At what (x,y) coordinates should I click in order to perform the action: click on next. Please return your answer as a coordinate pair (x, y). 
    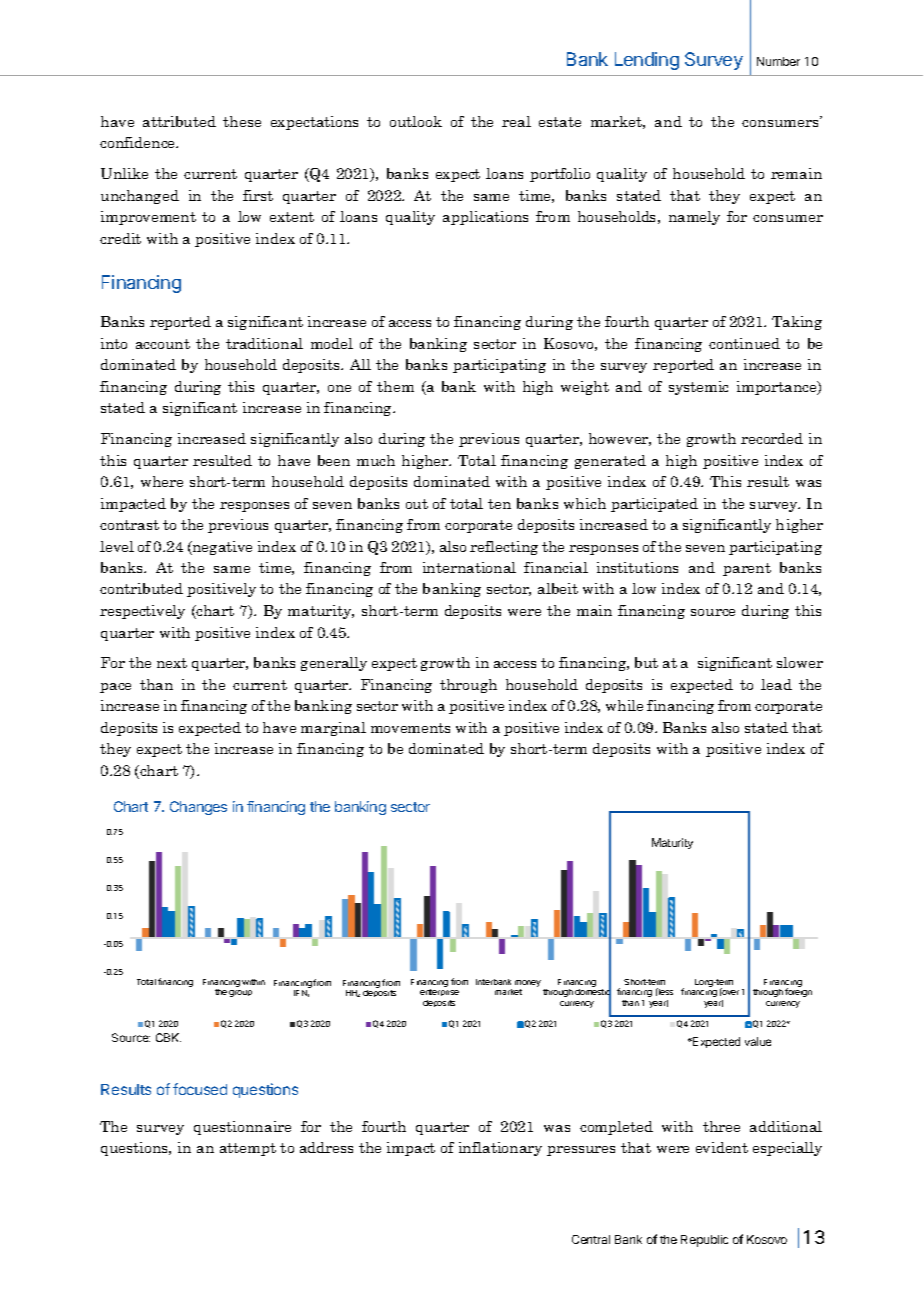
    Looking at the image, I should click on (172, 663).
